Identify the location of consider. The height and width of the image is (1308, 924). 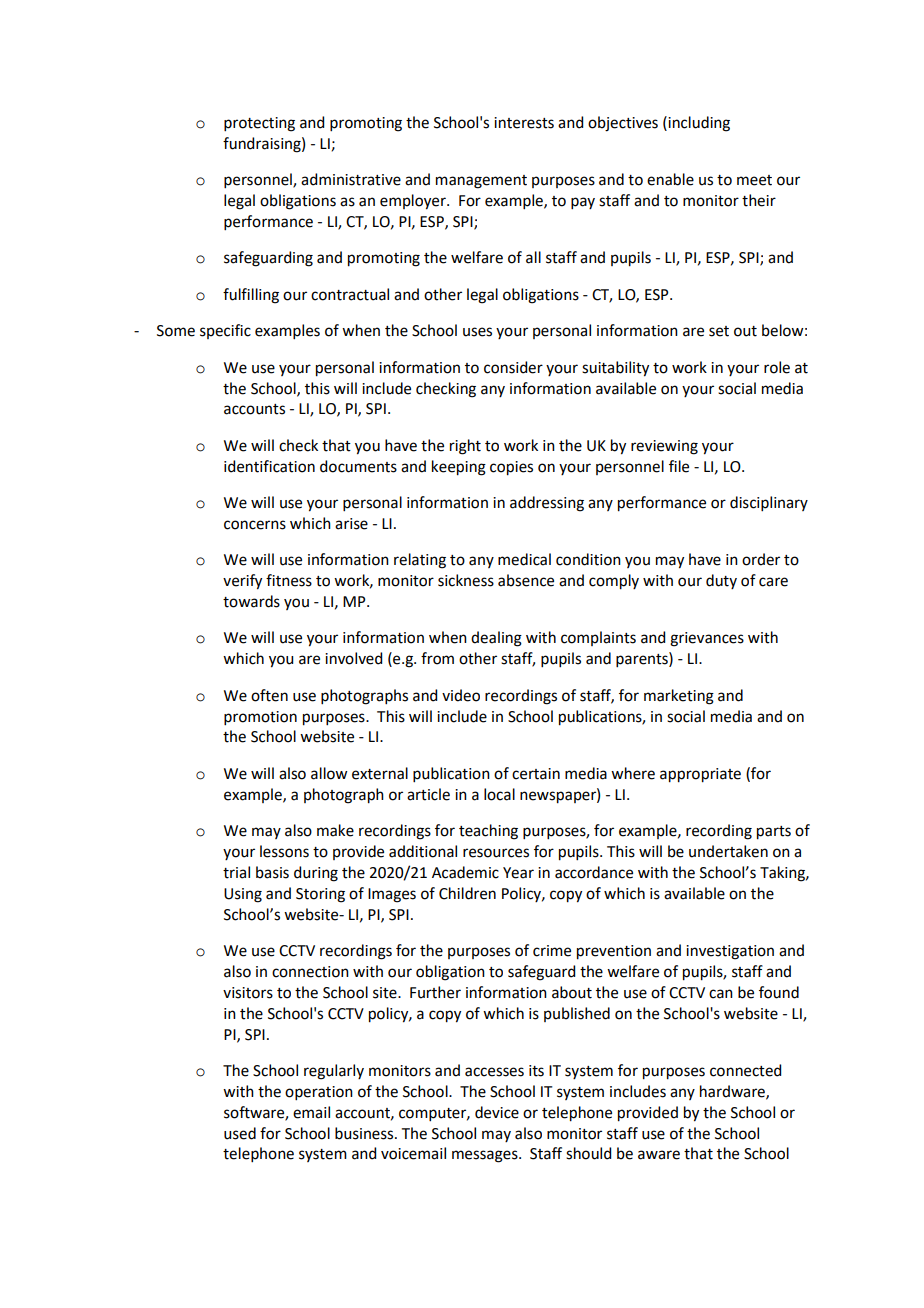
(513, 367).
